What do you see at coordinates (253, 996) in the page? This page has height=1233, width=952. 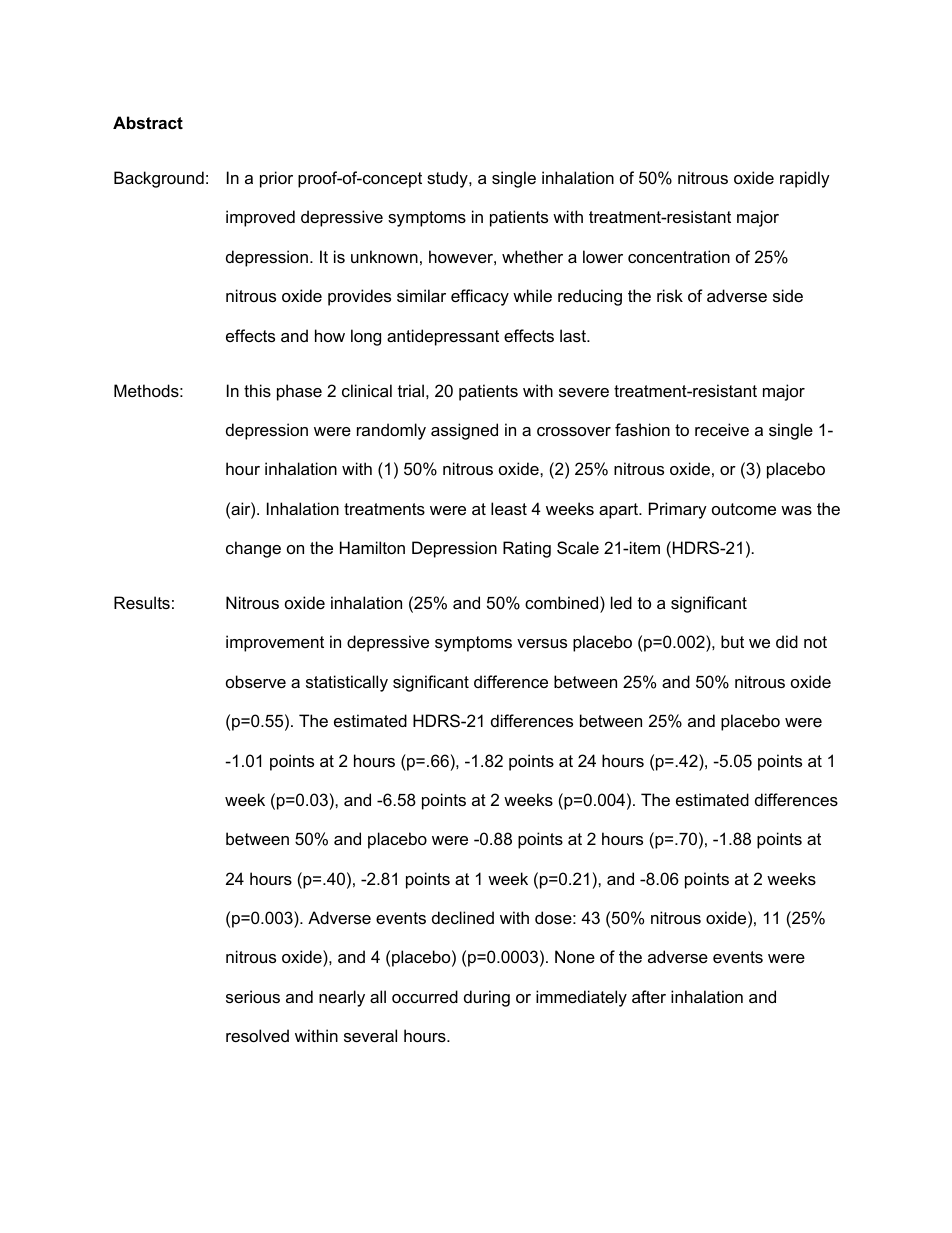 I see `serious` at bounding box center [253, 996].
